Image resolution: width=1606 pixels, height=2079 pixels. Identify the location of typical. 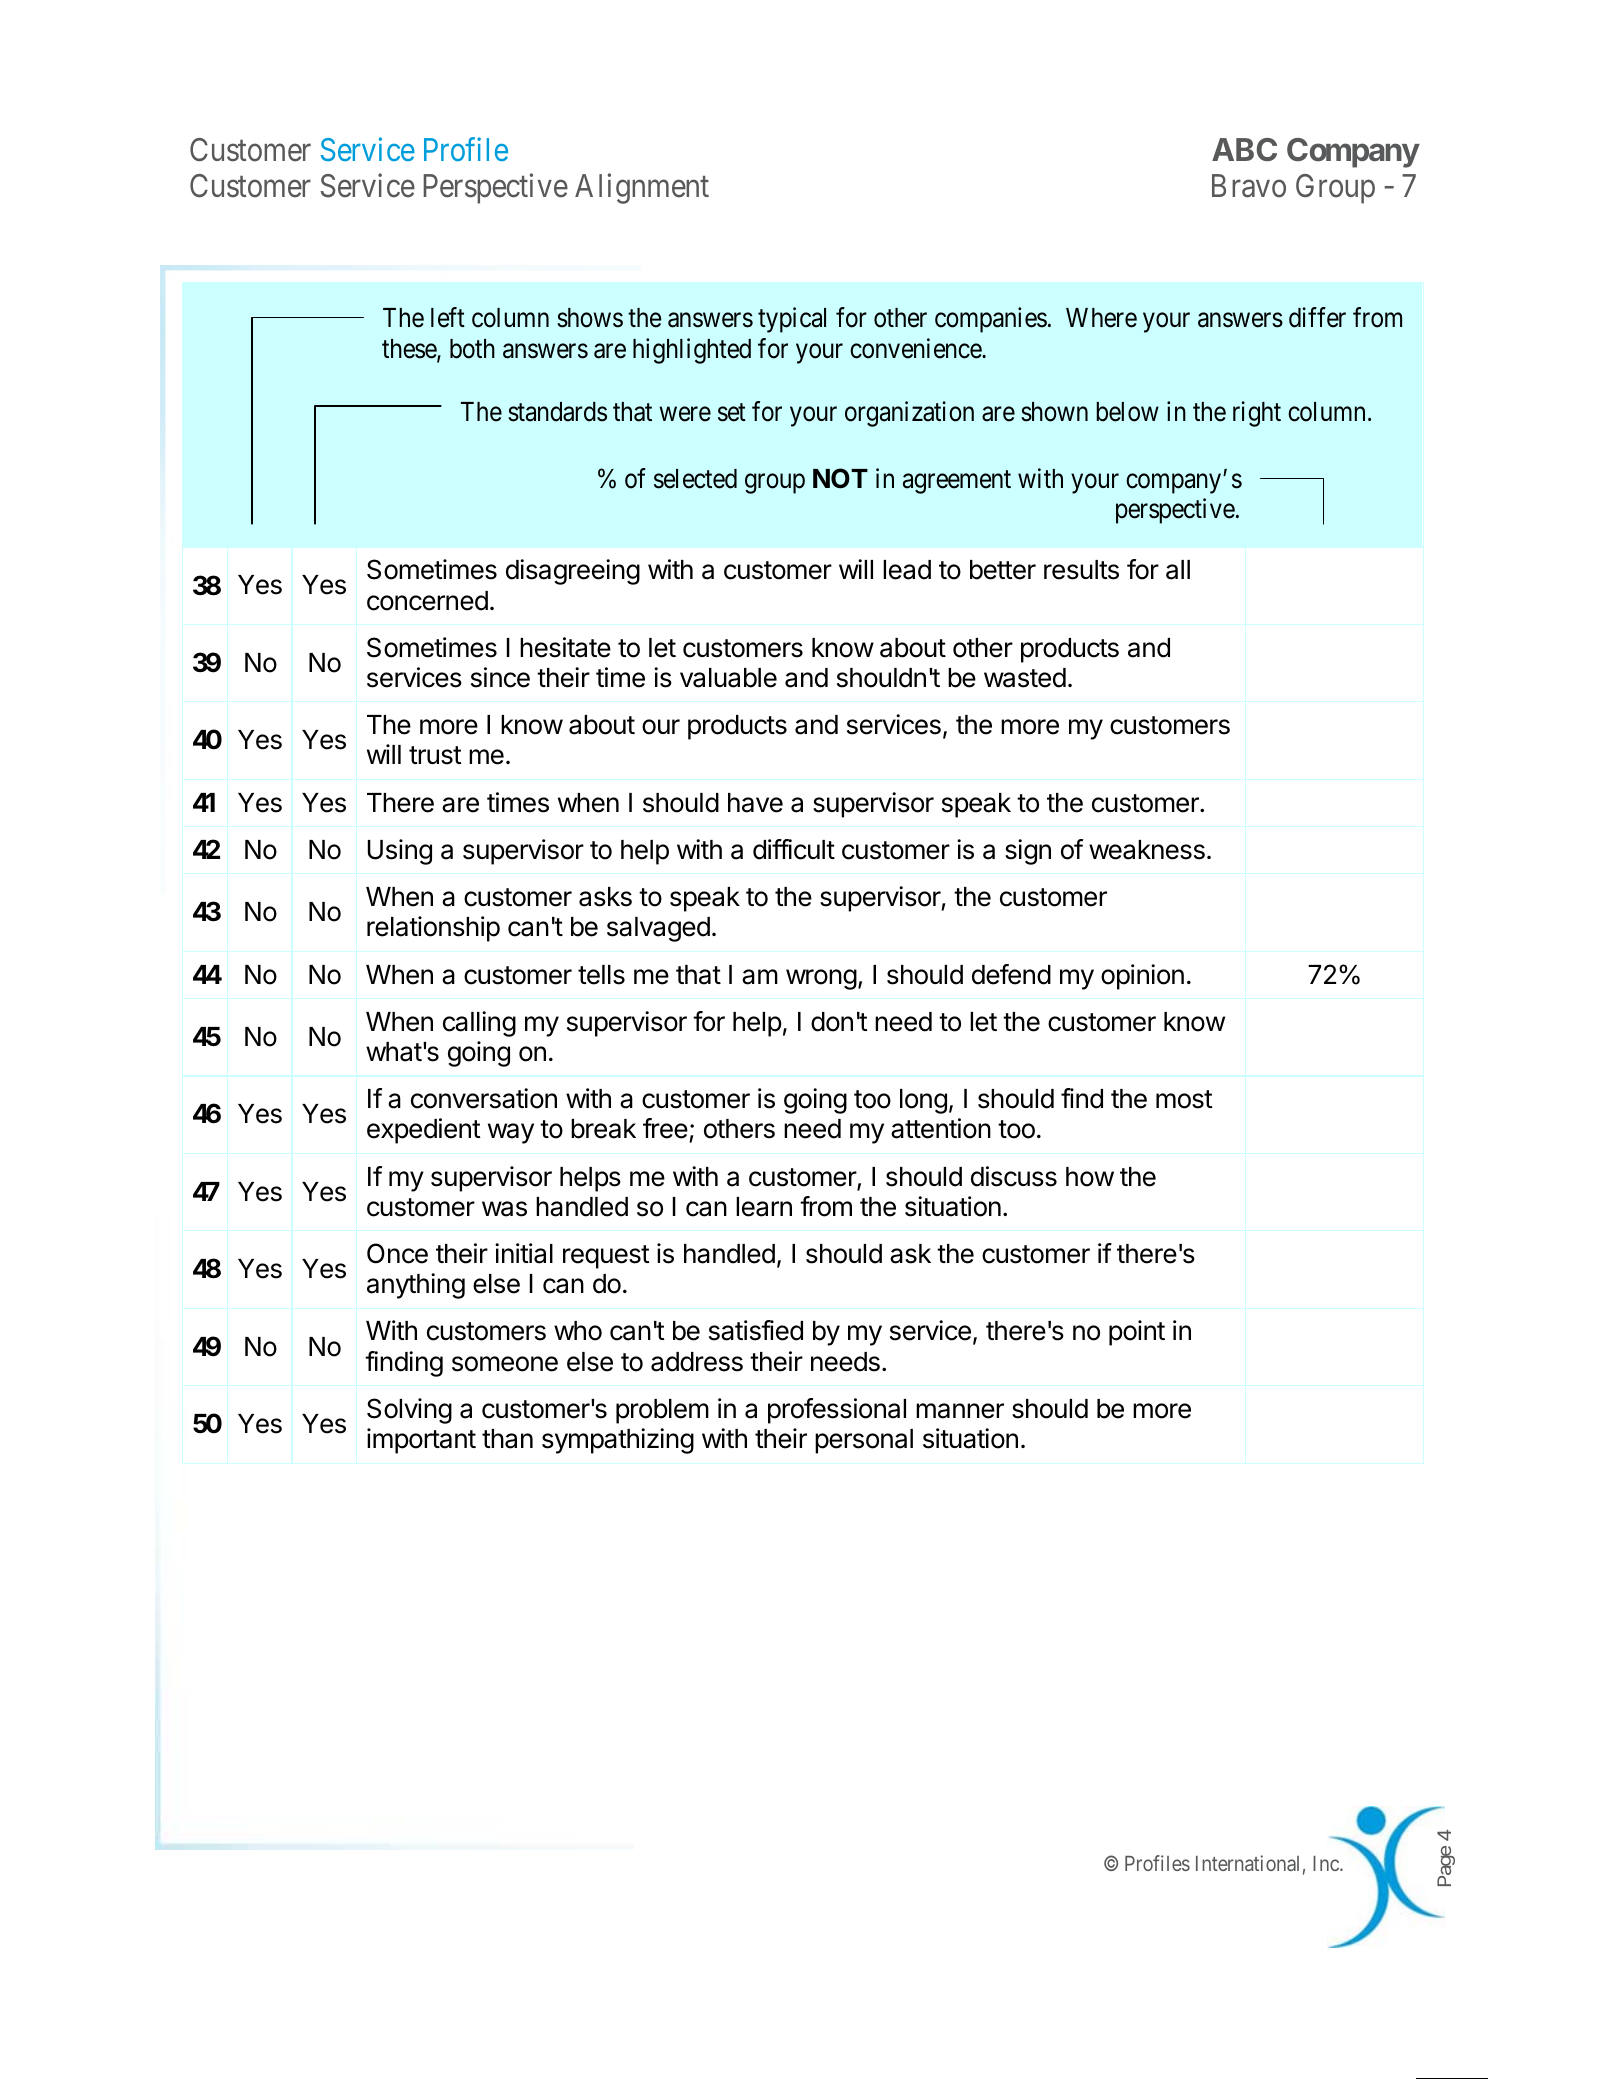
(792, 320).
